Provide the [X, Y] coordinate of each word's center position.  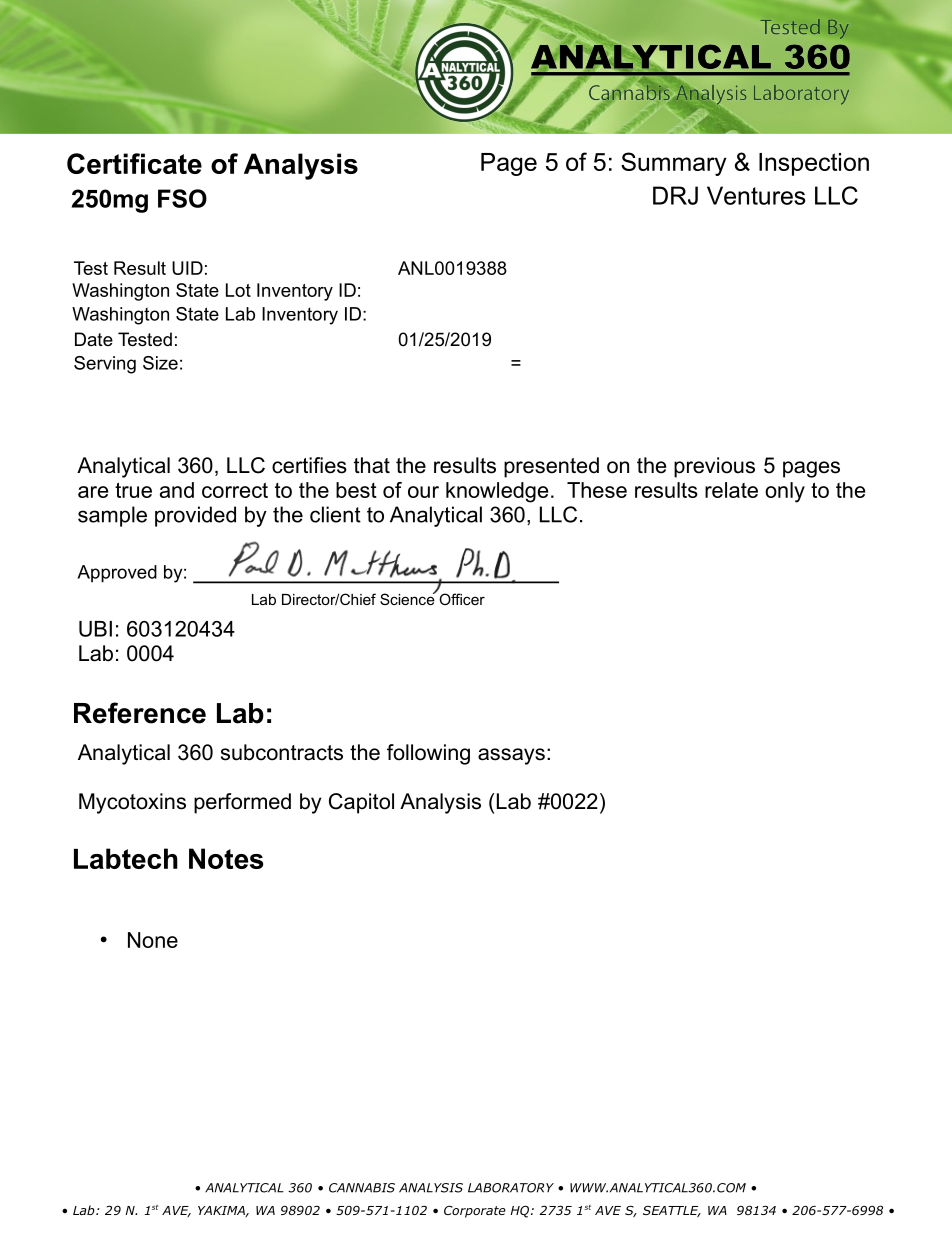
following [428, 754]
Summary [674, 164]
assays [511, 756]
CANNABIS [362, 1188]
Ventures [756, 195]
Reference [140, 713]
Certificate [134, 163]
